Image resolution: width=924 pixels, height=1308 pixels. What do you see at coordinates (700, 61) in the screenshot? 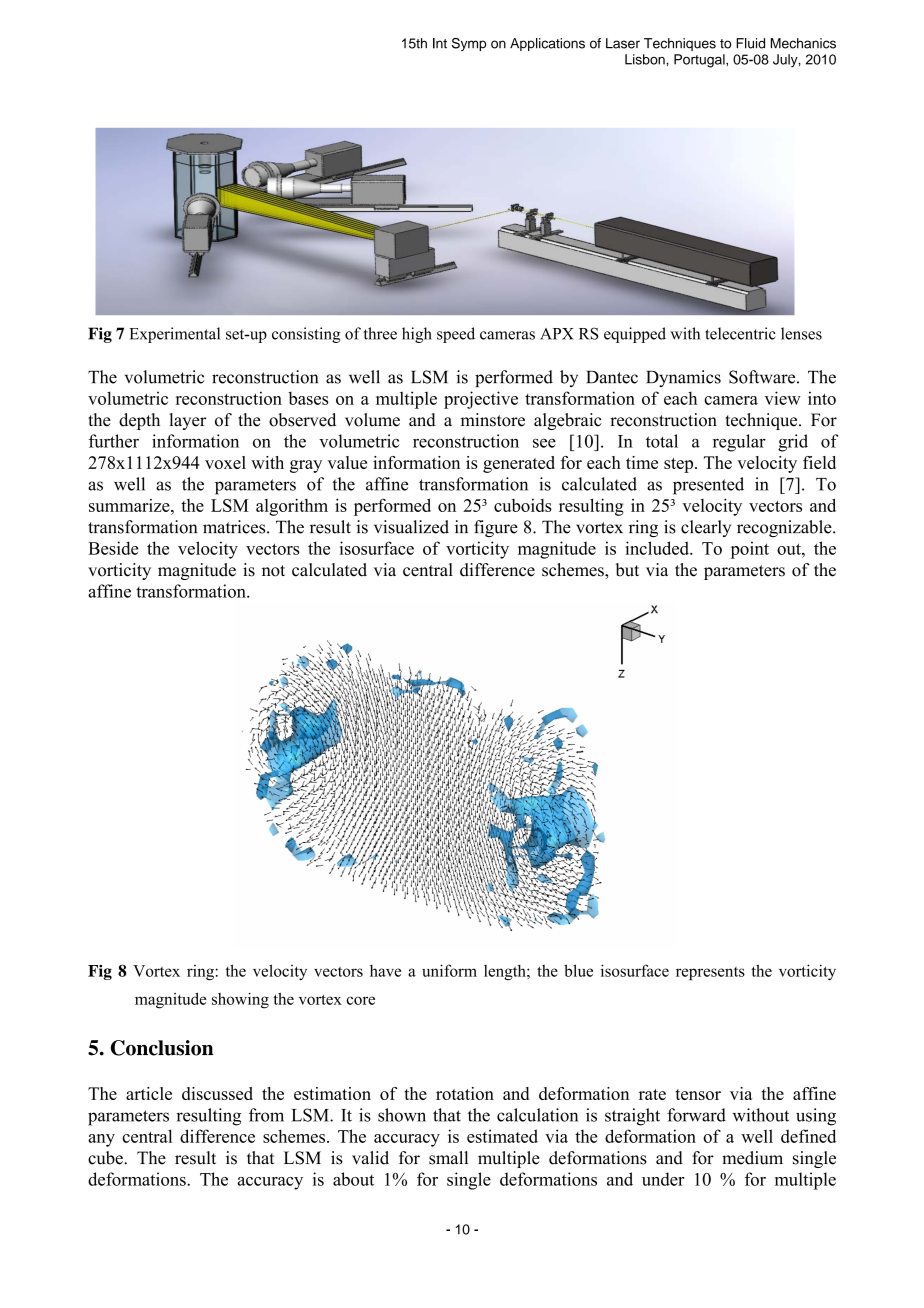
I see `Portugal` at bounding box center [700, 61].
